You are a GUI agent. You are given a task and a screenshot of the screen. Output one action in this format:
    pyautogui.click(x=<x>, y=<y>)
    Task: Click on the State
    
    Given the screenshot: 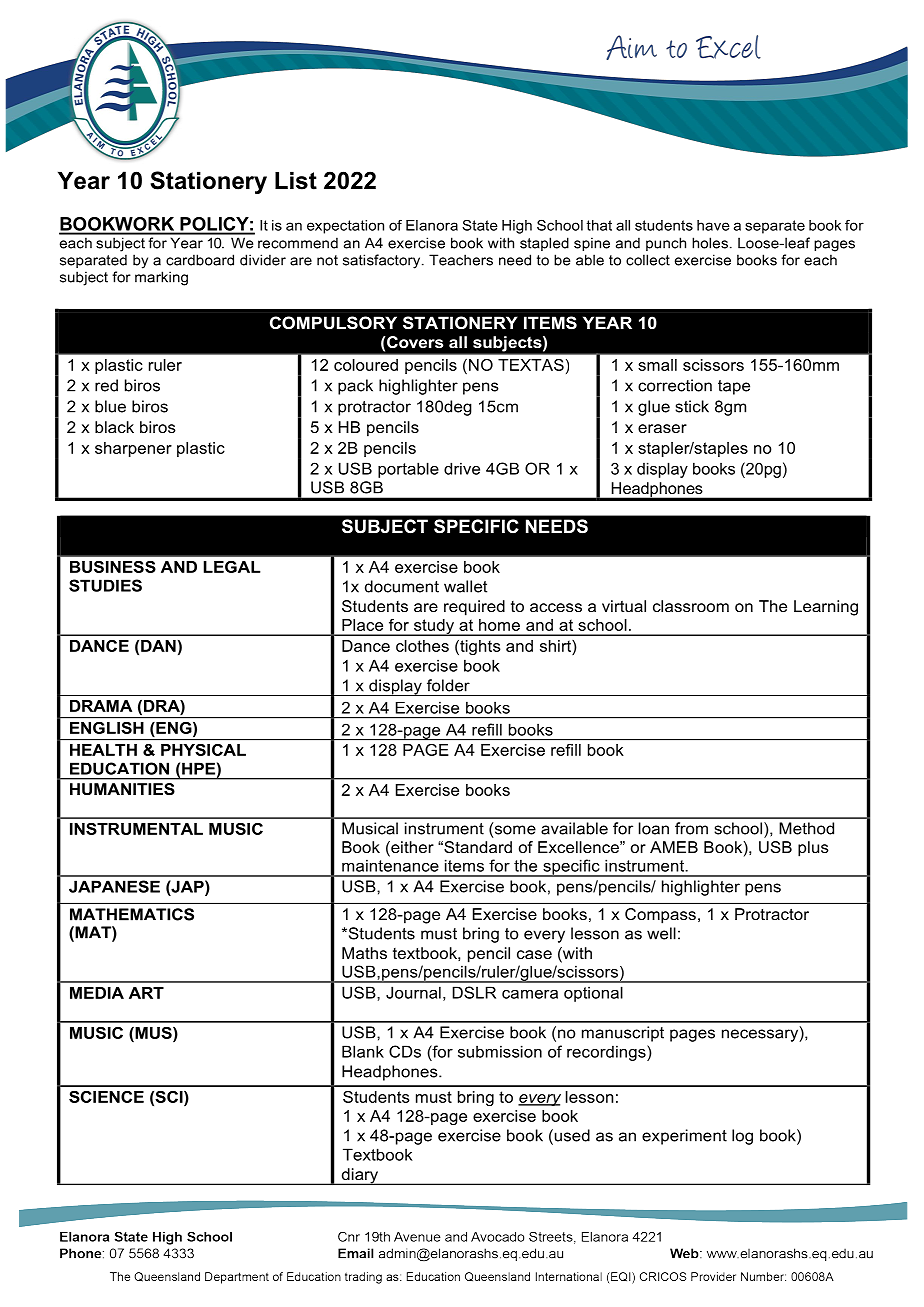 What is the action you would take?
    pyautogui.click(x=480, y=225)
